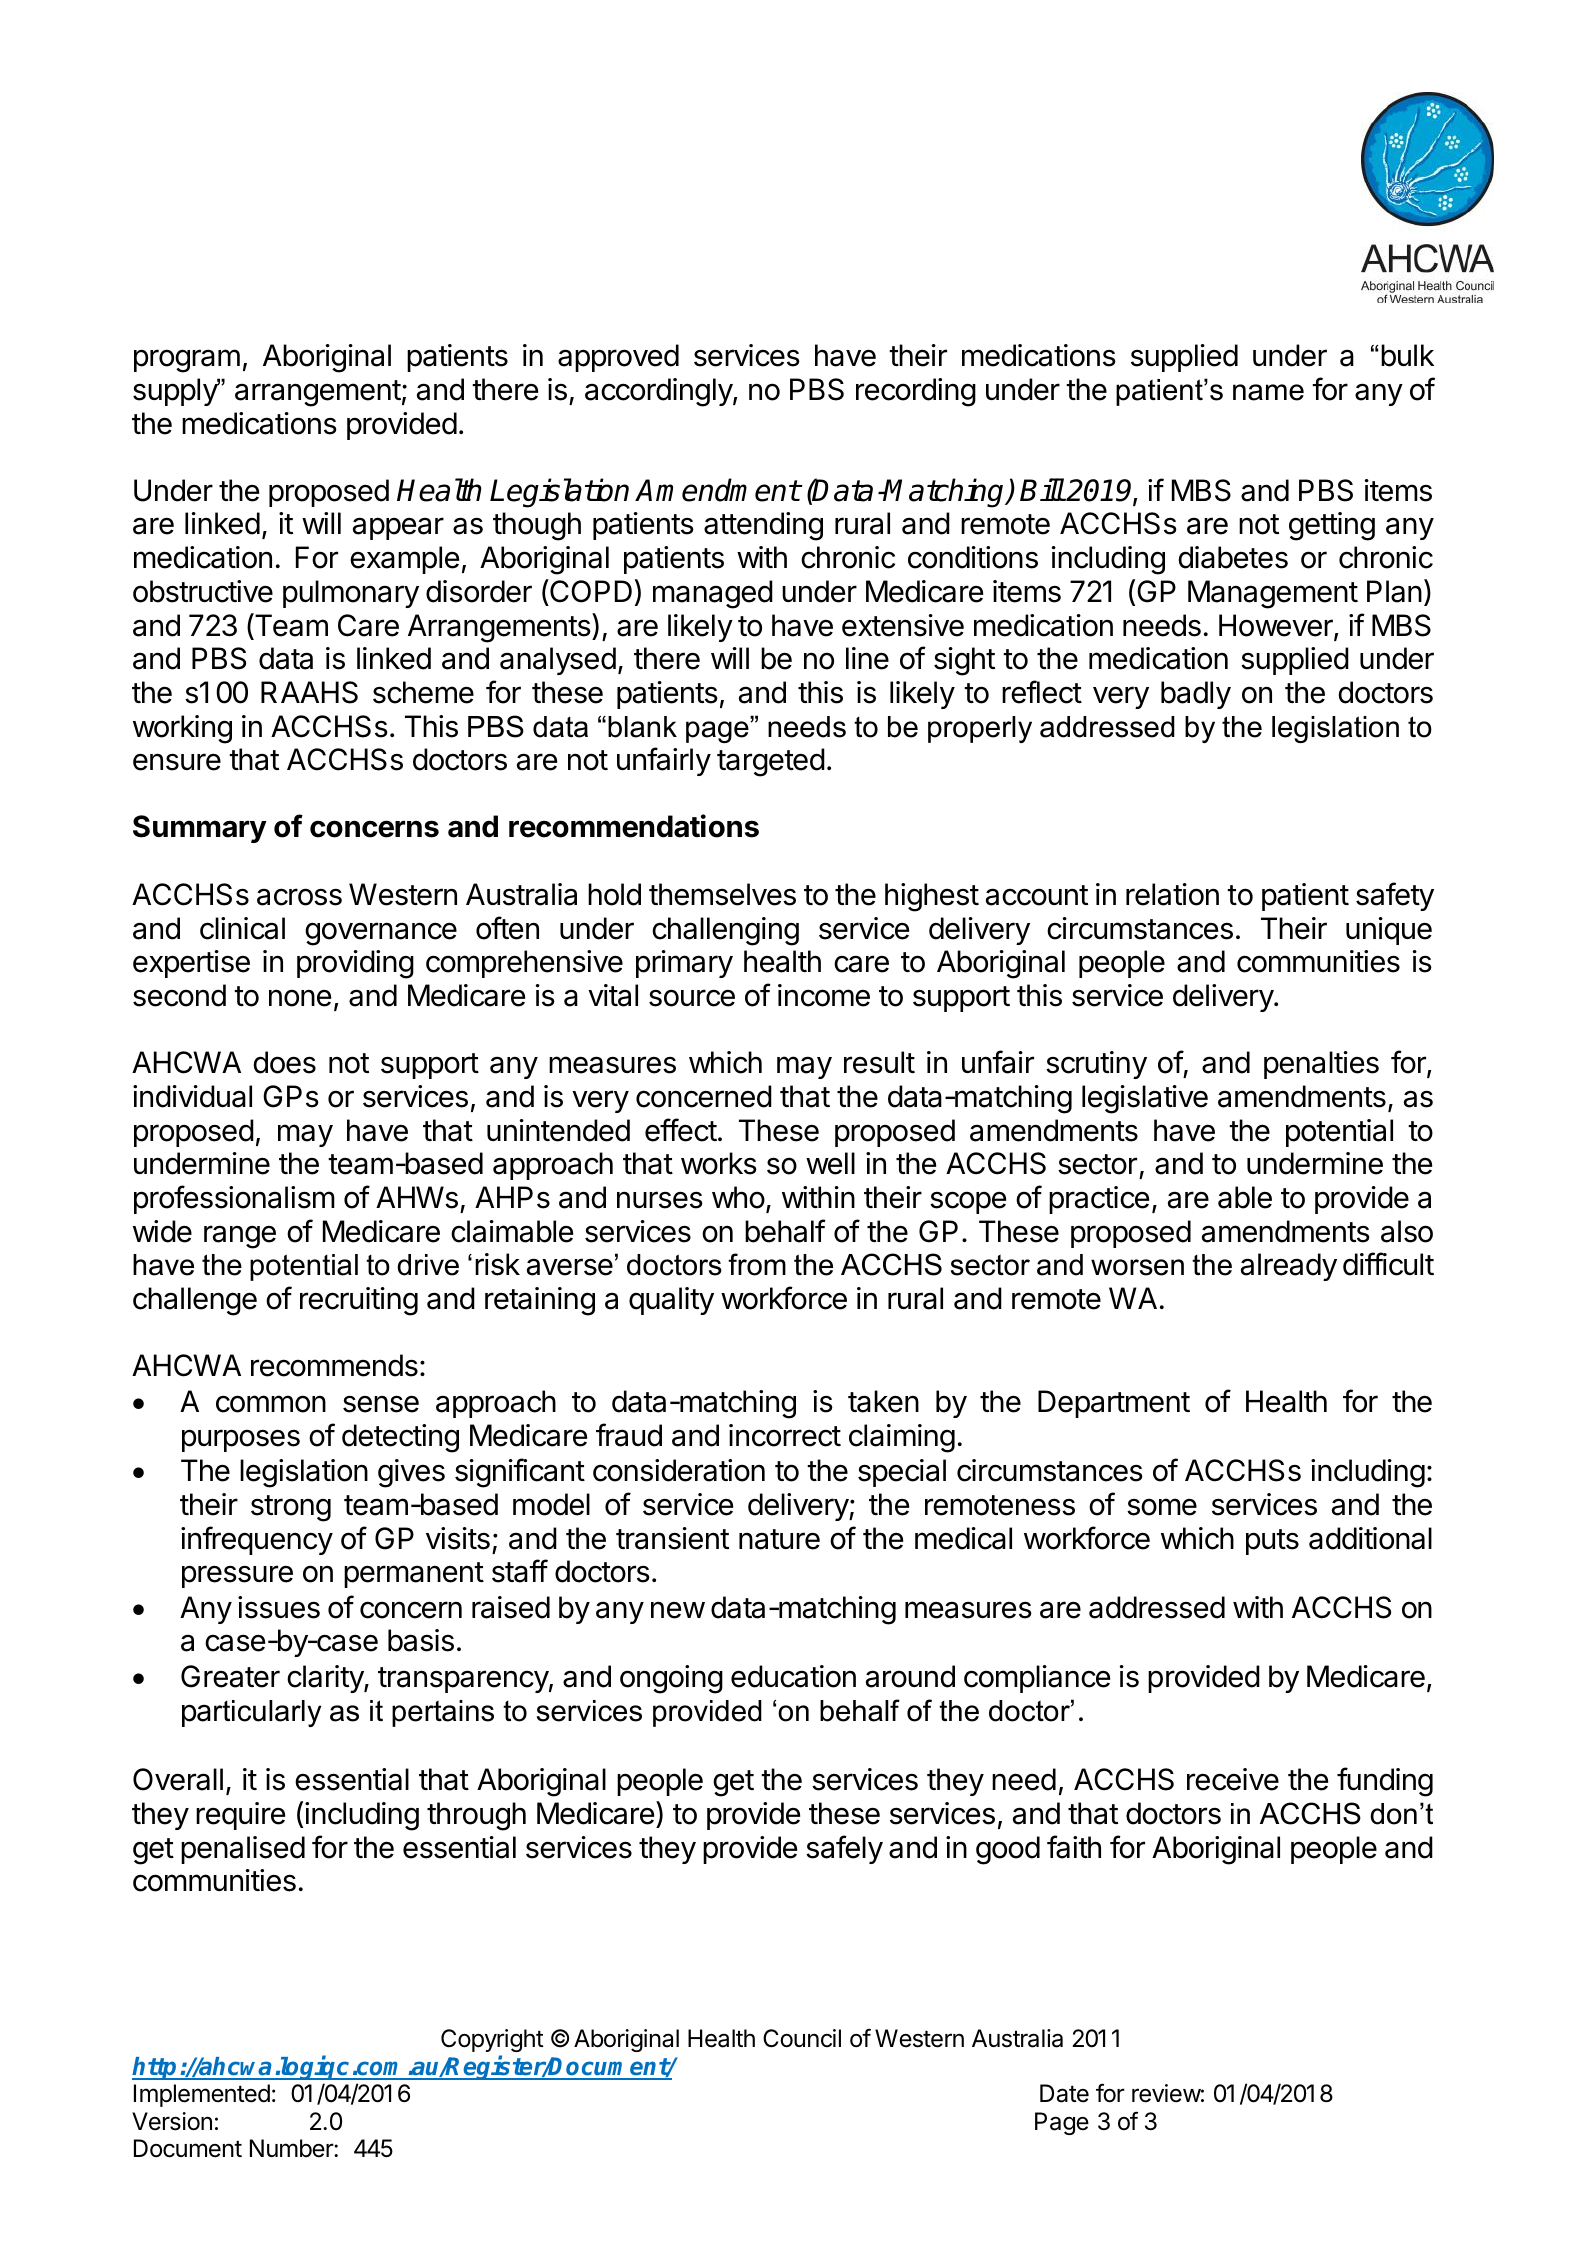  What do you see at coordinates (187, 361) in the document?
I see `program` at bounding box center [187, 361].
